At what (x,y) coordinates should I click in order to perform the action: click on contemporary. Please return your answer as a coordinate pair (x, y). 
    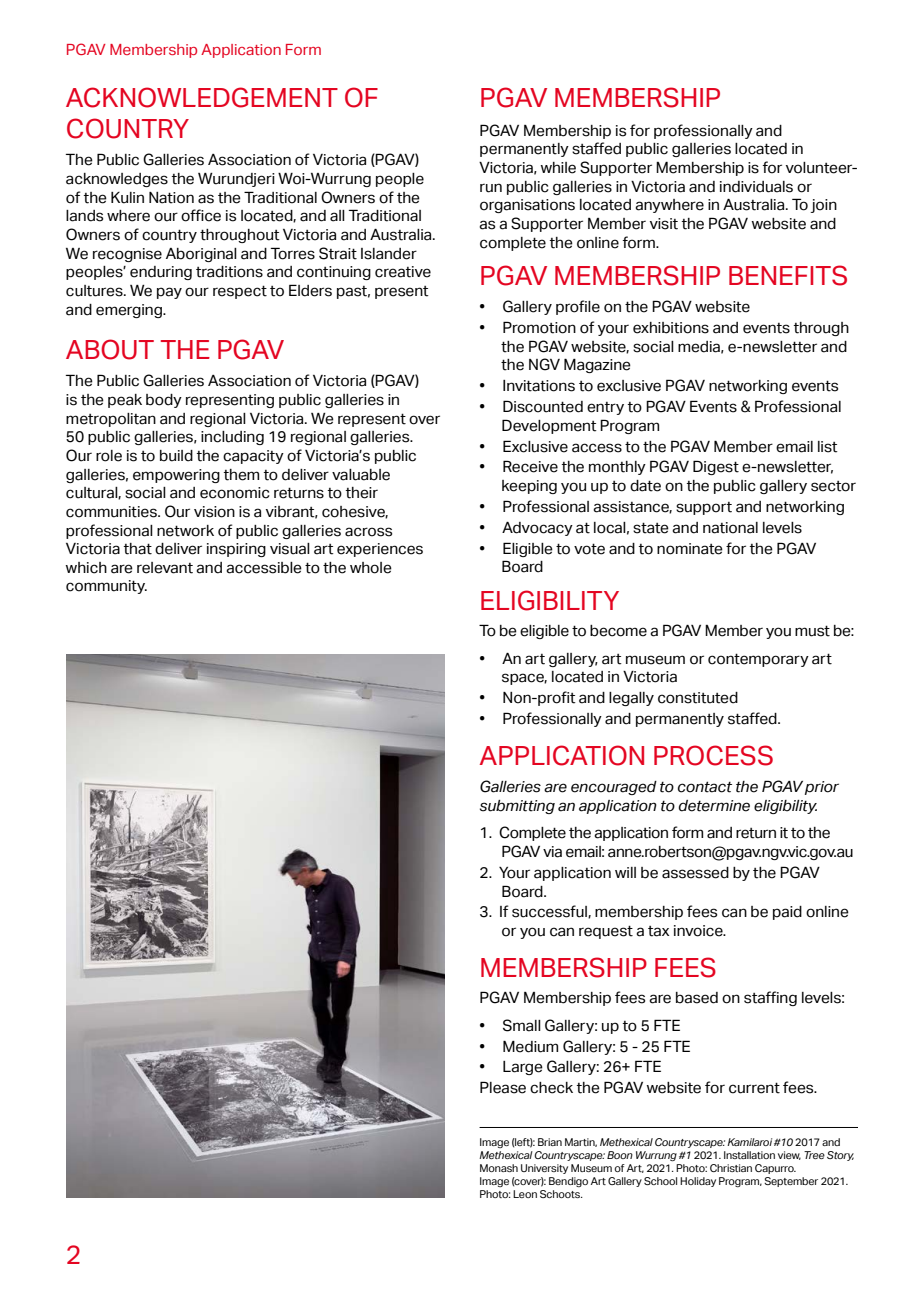
    Looking at the image, I should click on (758, 660).
